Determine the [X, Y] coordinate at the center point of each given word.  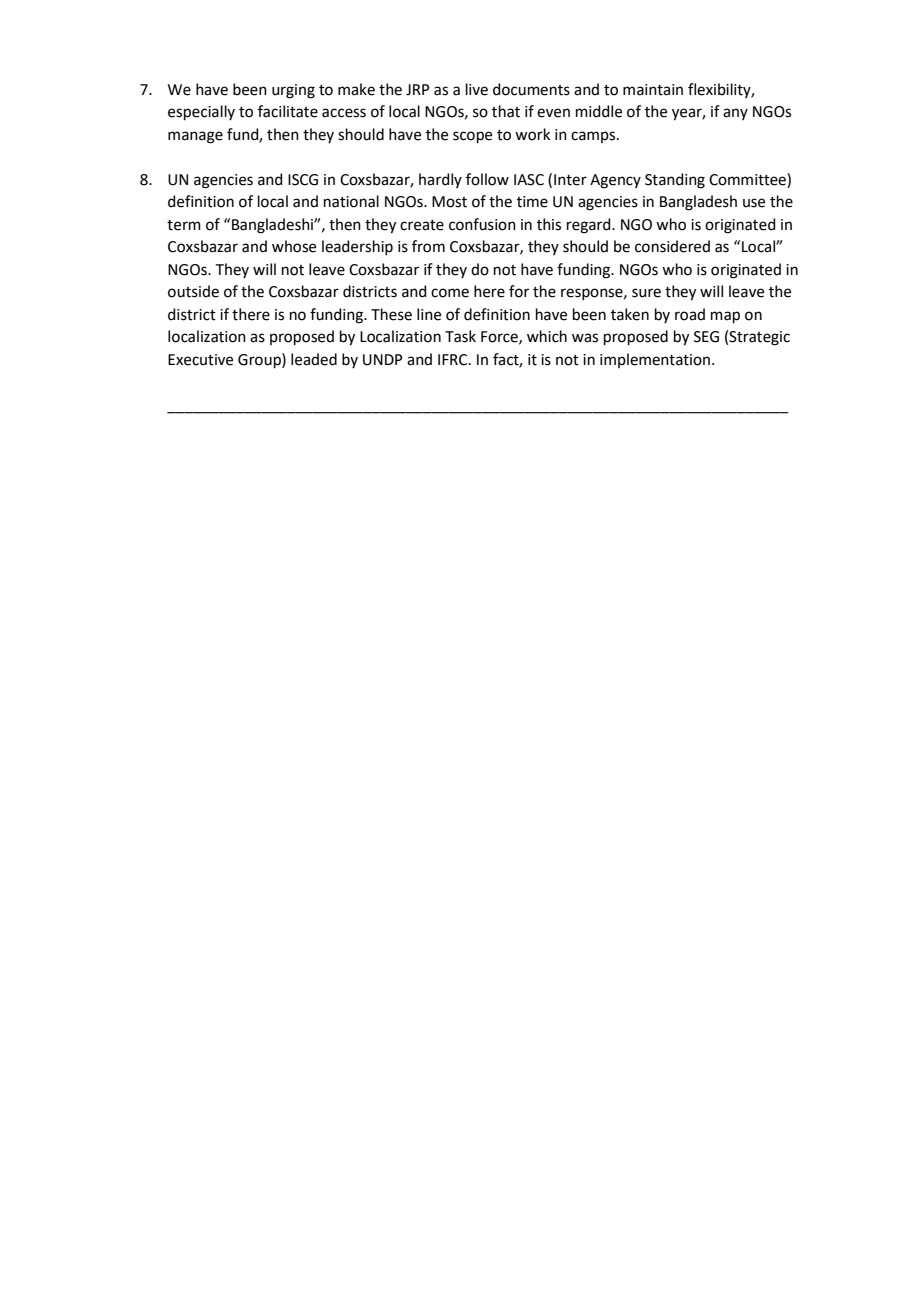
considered [672, 246]
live [477, 89]
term [184, 225]
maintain [653, 90]
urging [293, 91]
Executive [200, 360]
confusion [482, 224]
